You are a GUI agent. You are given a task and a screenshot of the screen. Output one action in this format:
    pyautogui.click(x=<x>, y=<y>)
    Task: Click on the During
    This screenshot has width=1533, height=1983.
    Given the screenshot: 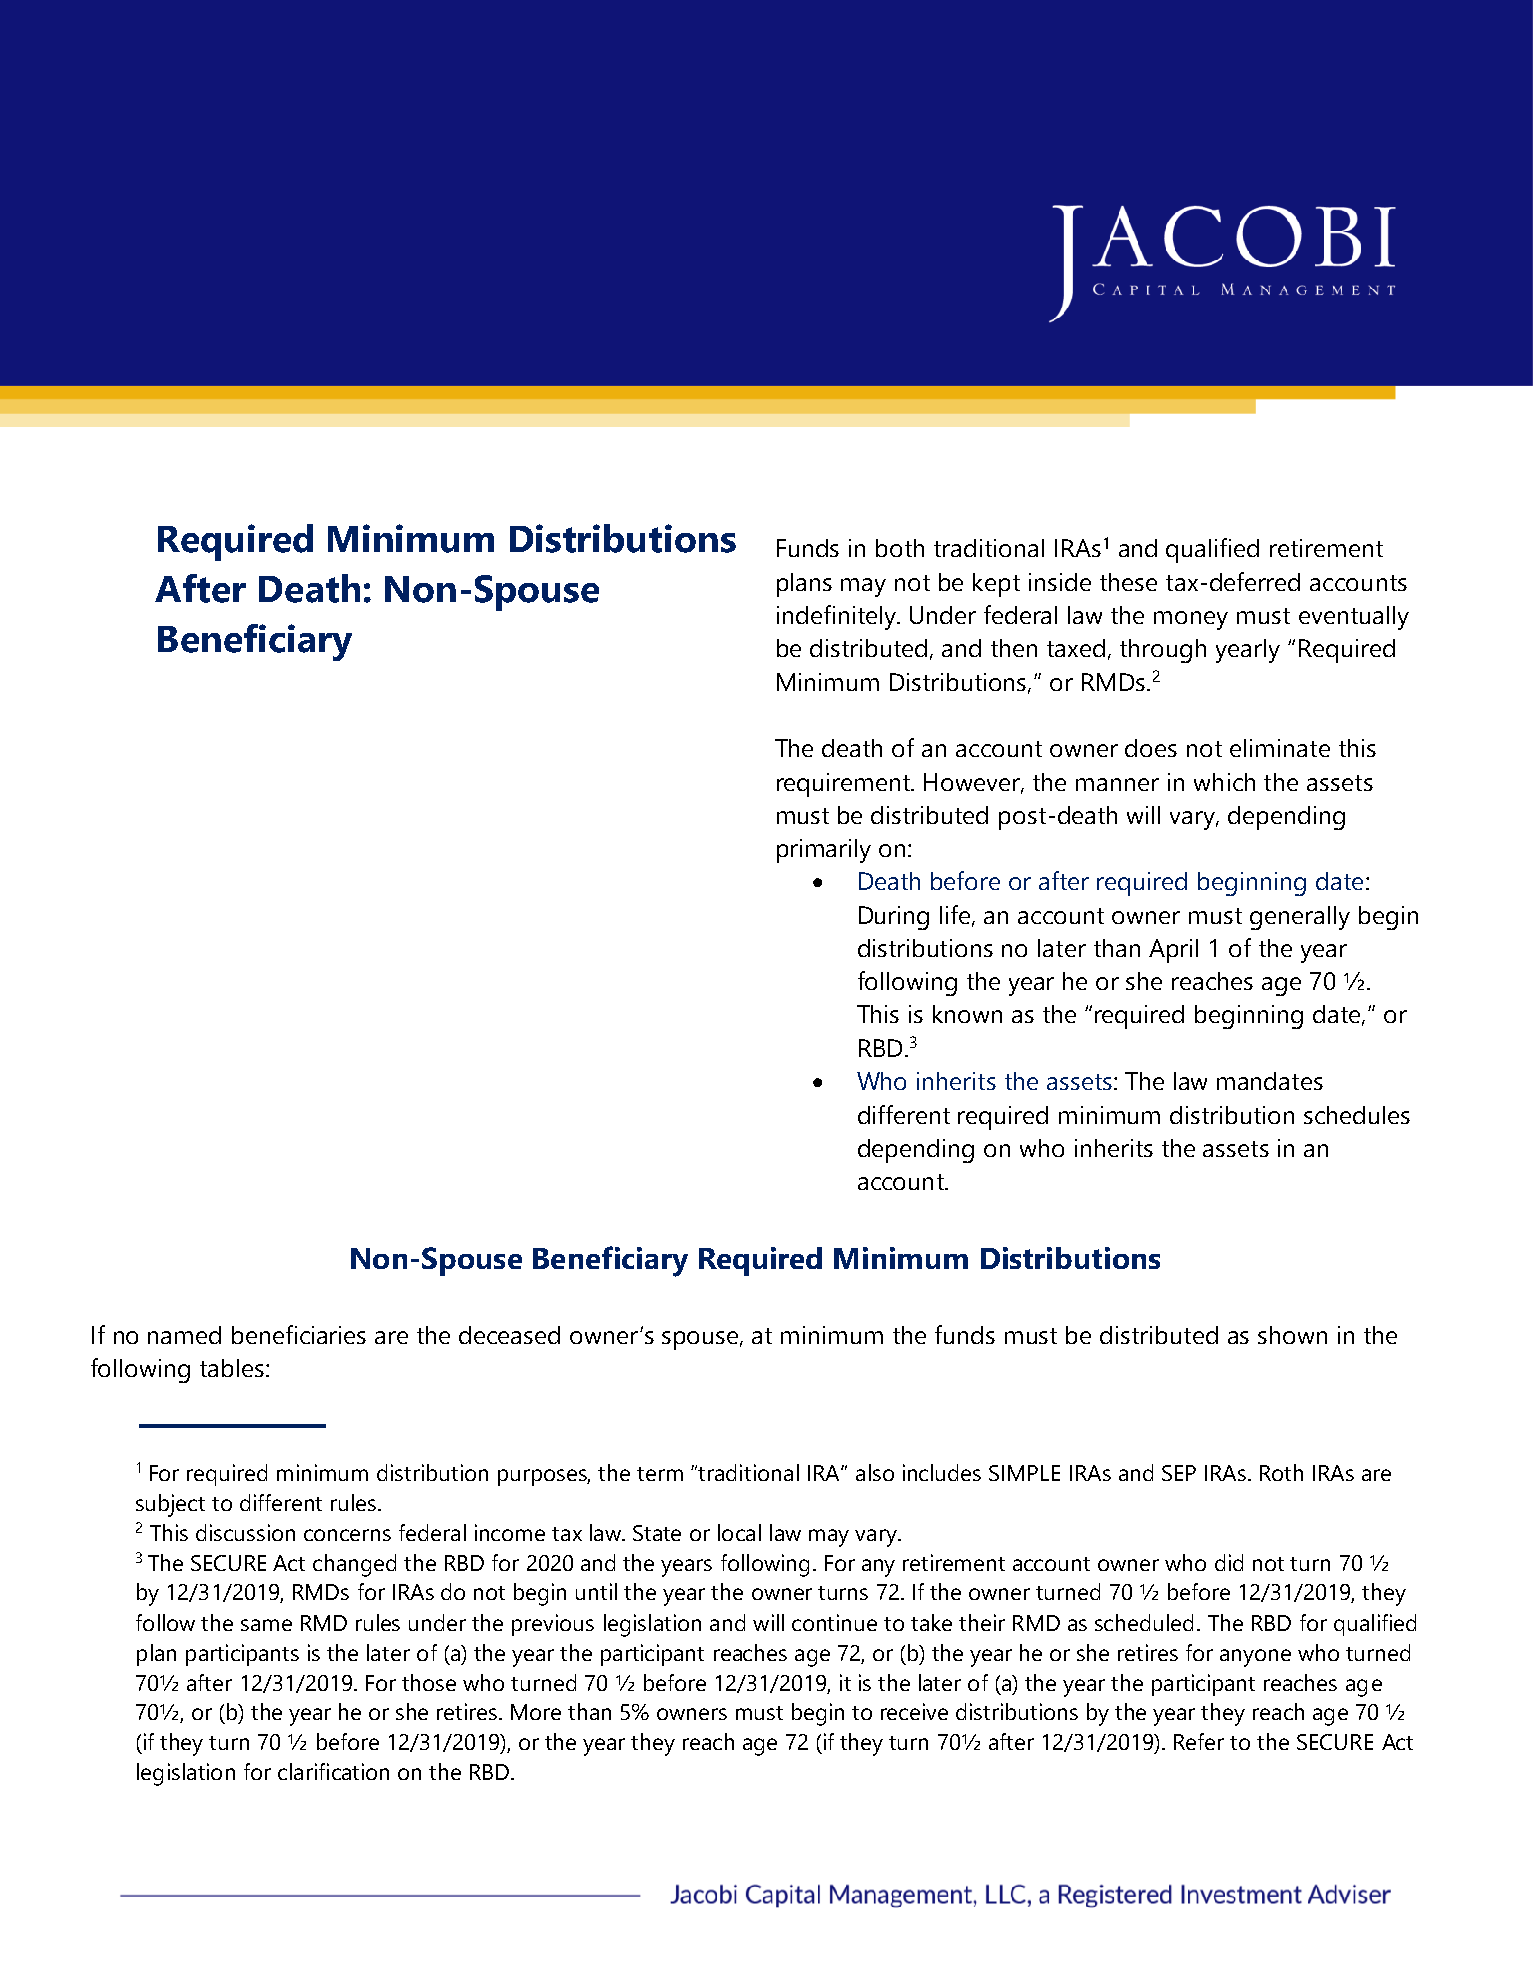 What is the action you would take?
    pyautogui.click(x=894, y=918)
